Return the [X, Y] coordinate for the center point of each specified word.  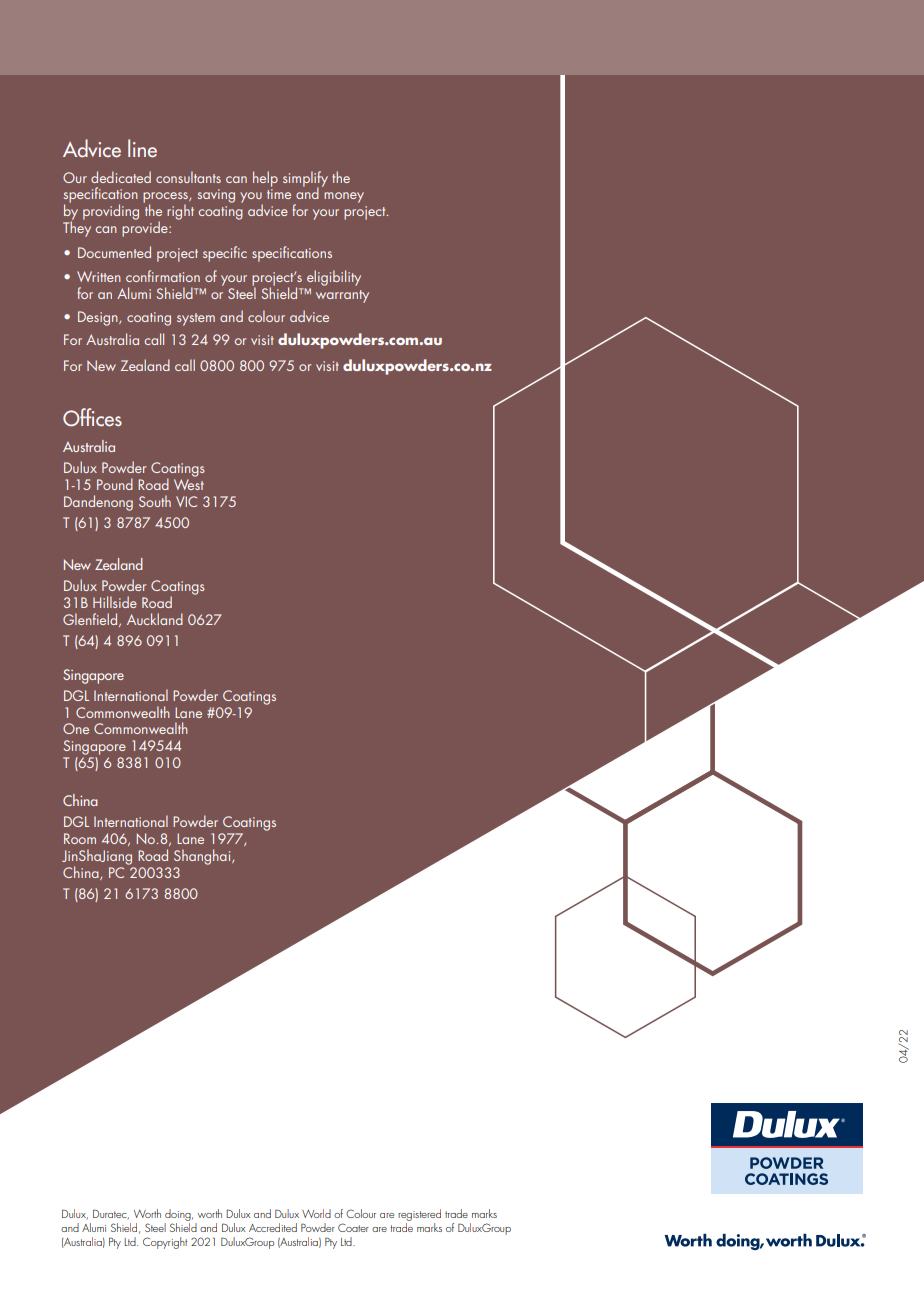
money [344, 197]
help [265, 179]
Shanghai [203, 857]
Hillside [115, 602]
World [316, 1213]
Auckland [155, 619]
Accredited [273, 1227]
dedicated [121, 177]
